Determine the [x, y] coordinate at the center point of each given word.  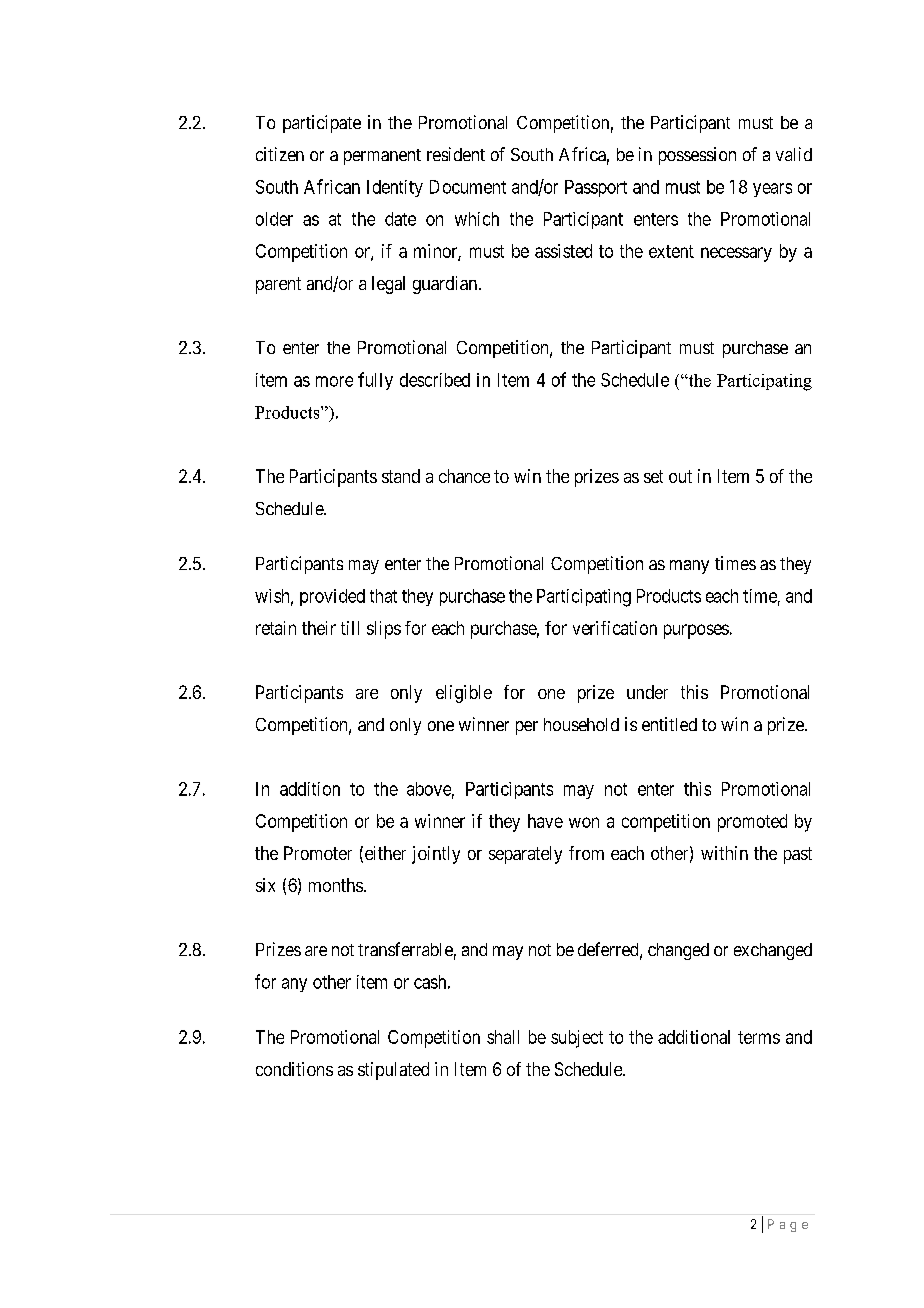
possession [697, 156]
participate [322, 124]
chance [464, 476]
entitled [669, 724]
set [653, 476]
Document [468, 187]
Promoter [318, 853]
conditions [294, 1069]
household [581, 724]
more [334, 381]
